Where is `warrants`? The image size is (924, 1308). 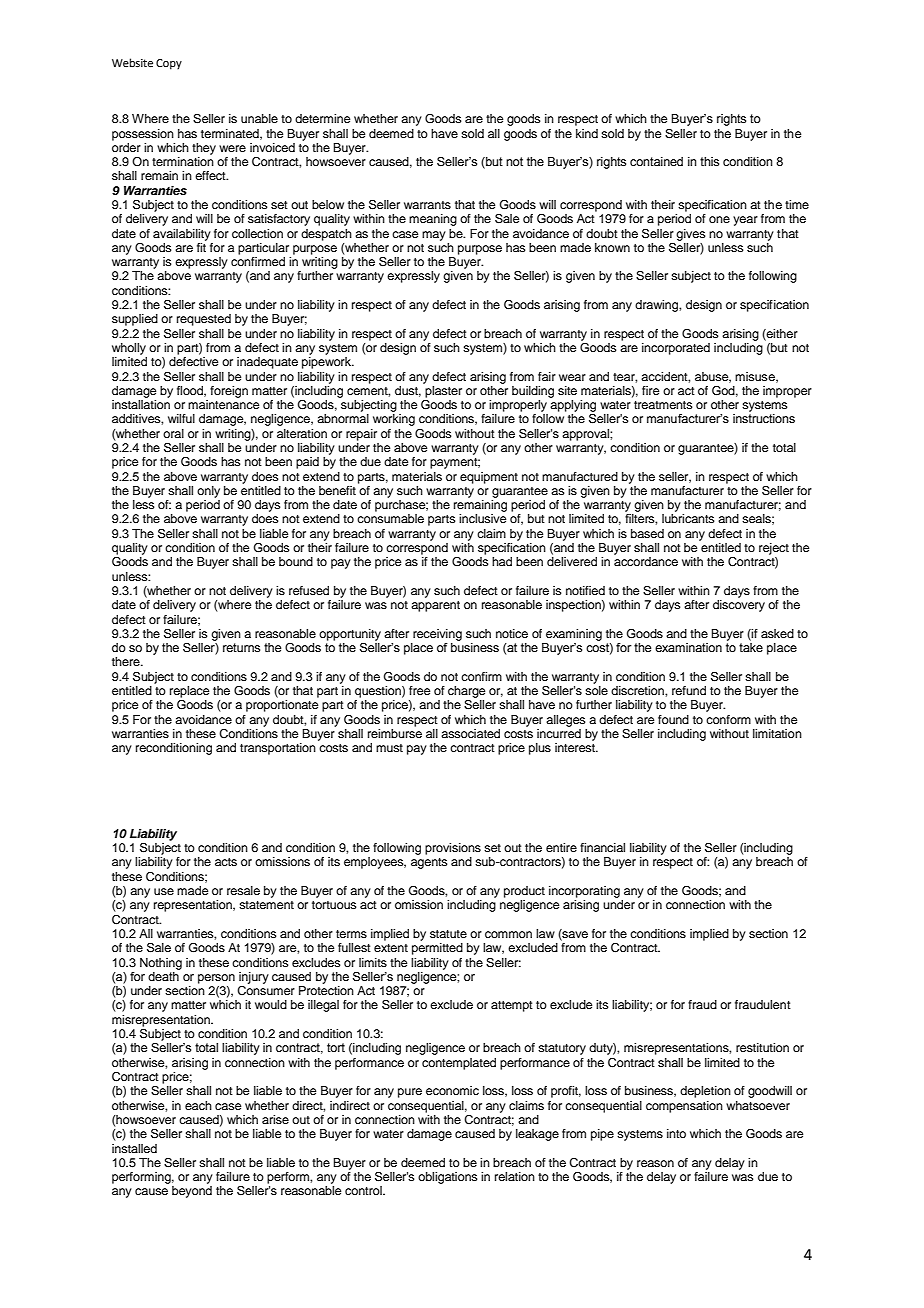
warrants is located at coordinates (427, 205).
